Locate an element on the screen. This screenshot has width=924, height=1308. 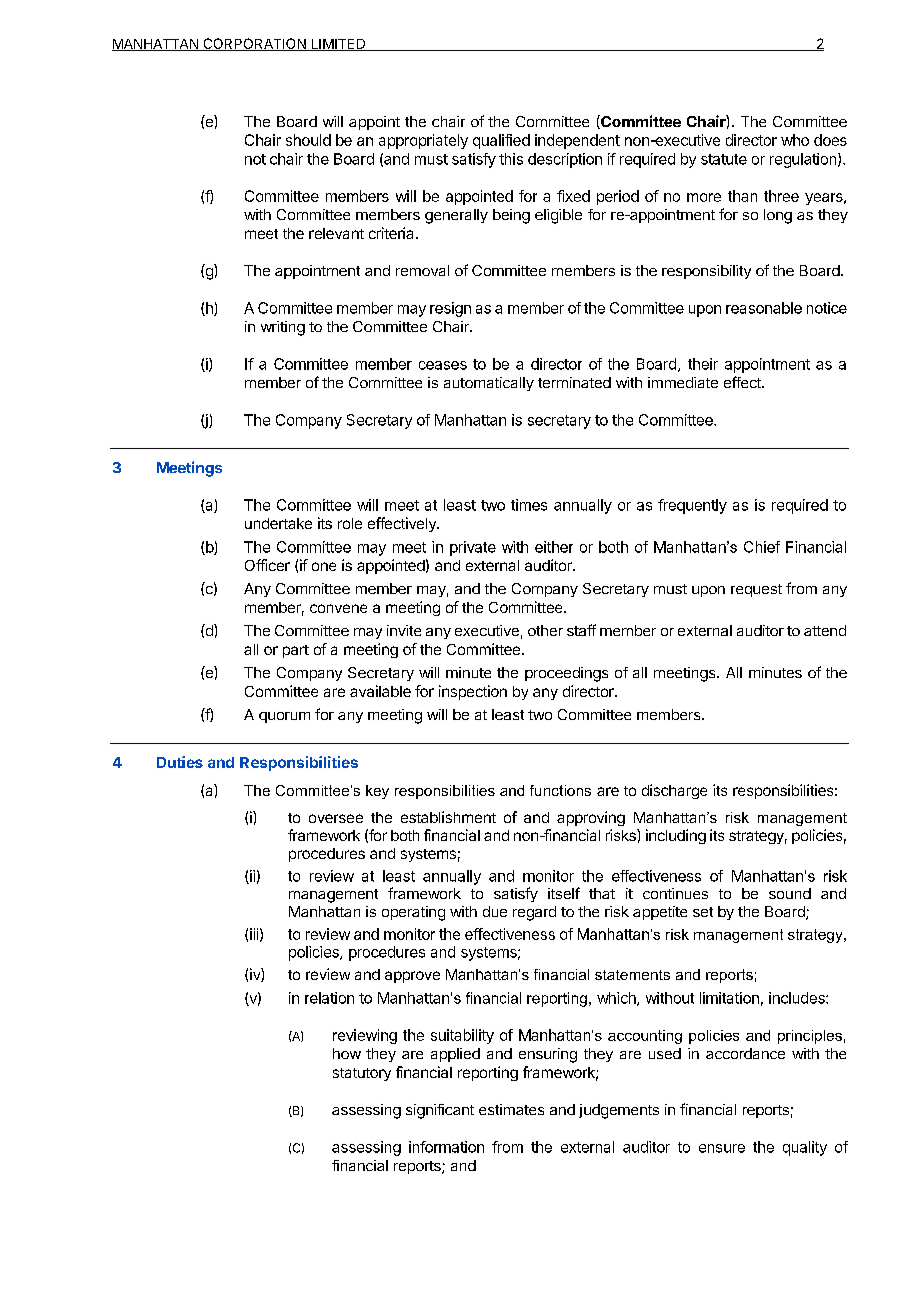
inspection is located at coordinates (473, 692).
